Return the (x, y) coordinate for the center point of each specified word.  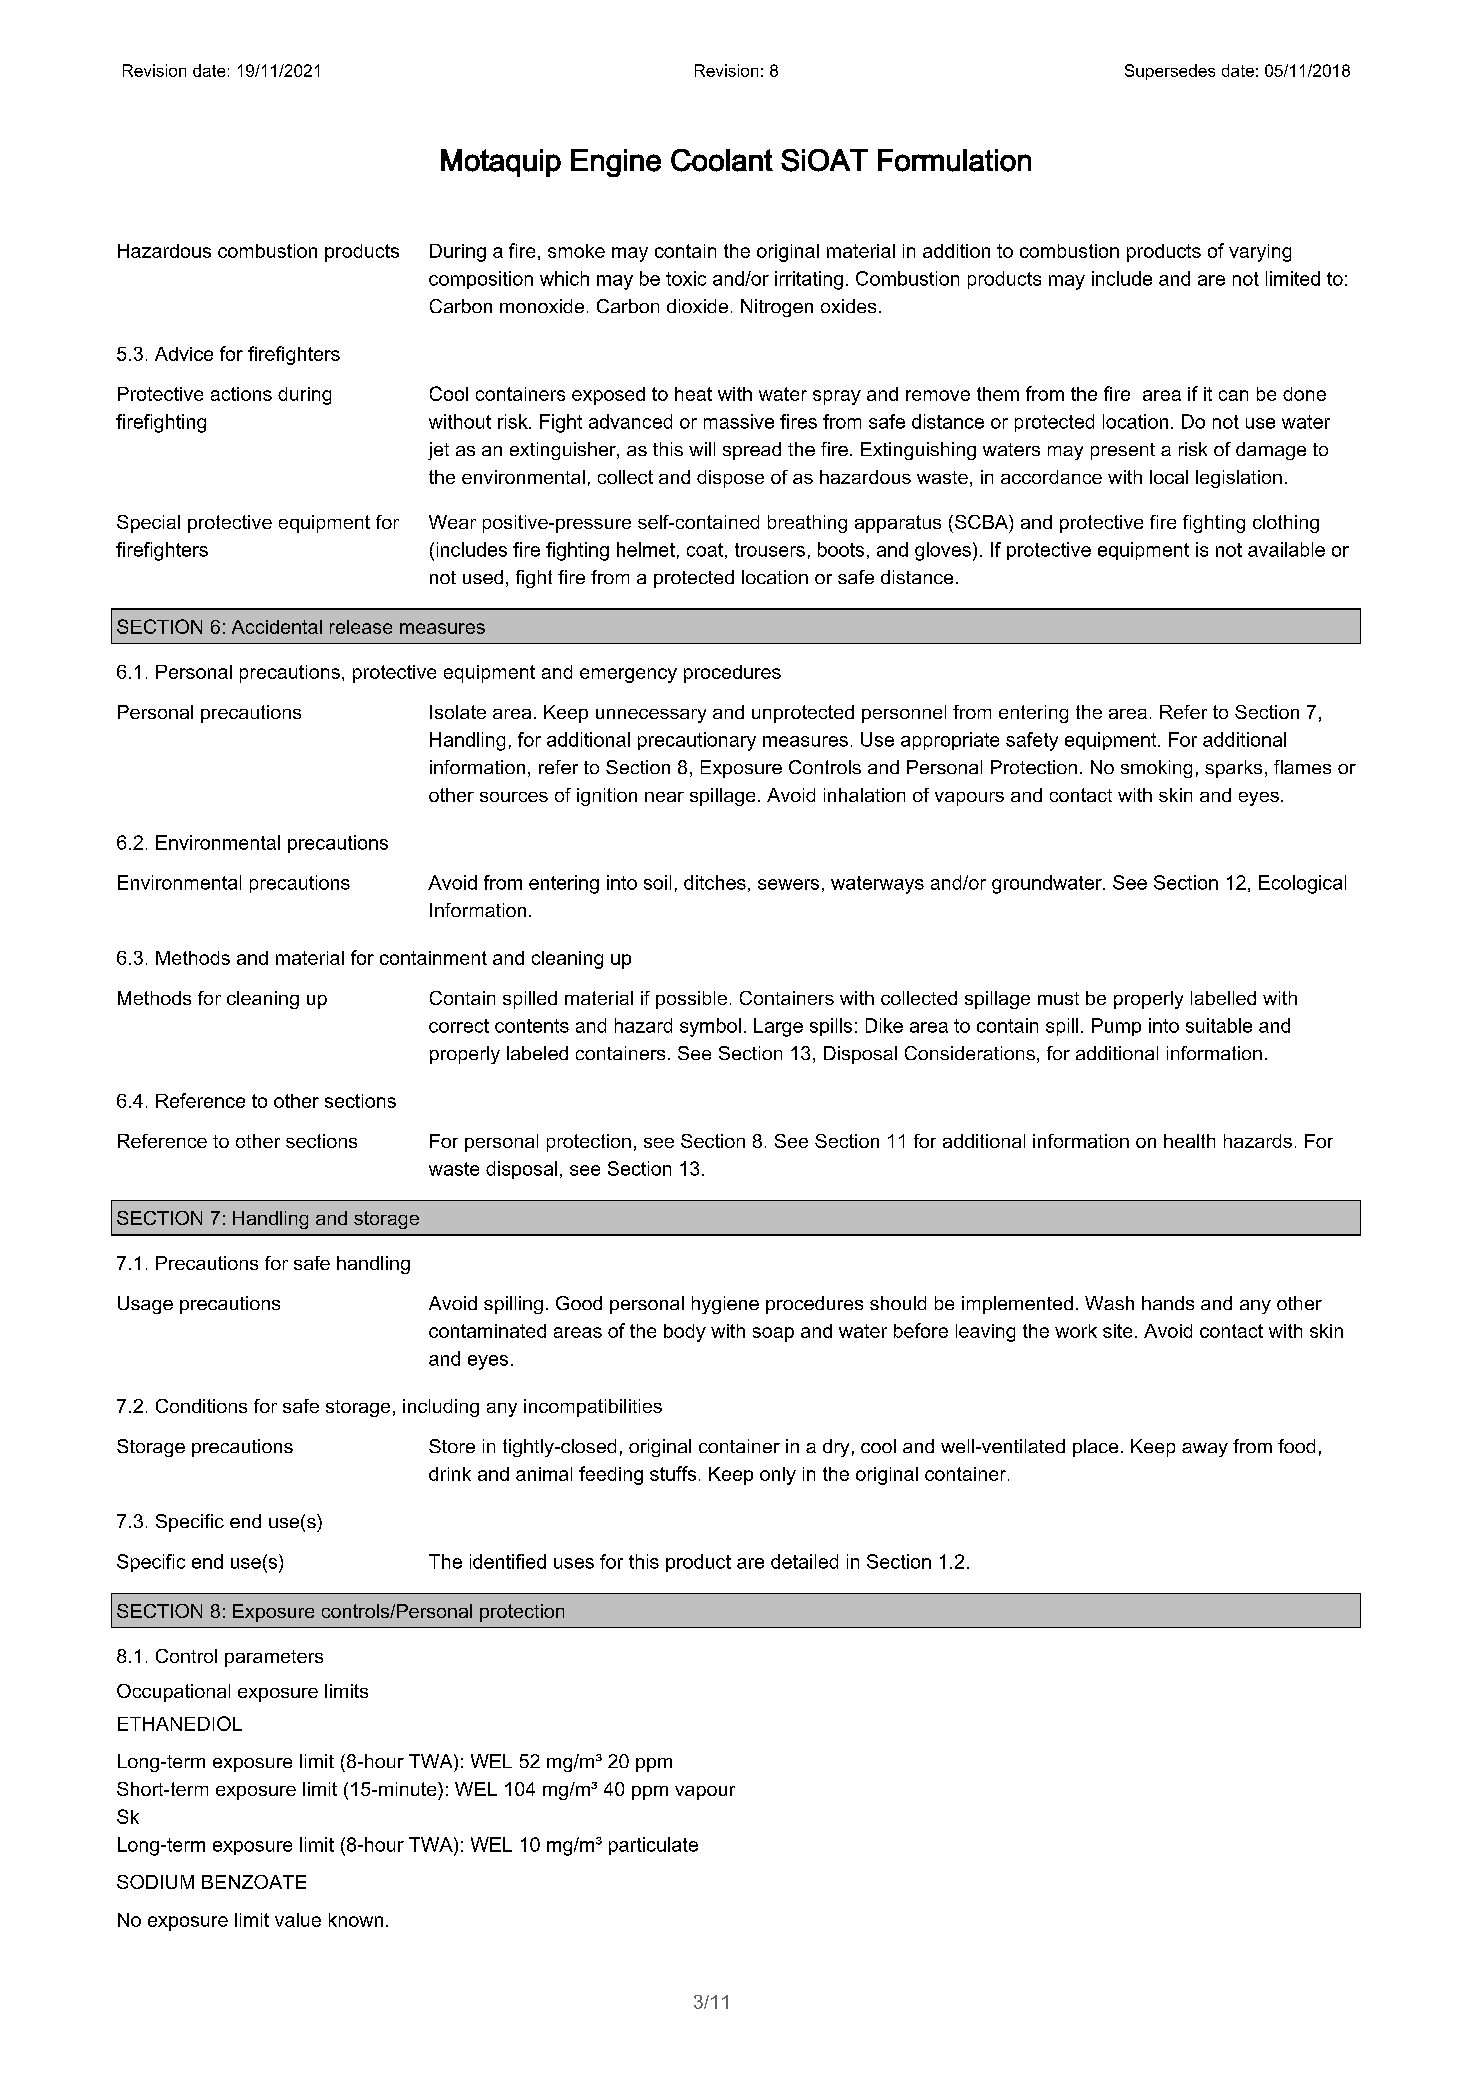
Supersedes (1170, 72)
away (1205, 1450)
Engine (616, 163)
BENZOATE (254, 1882)
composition (481, 280)
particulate (653, 1846)
